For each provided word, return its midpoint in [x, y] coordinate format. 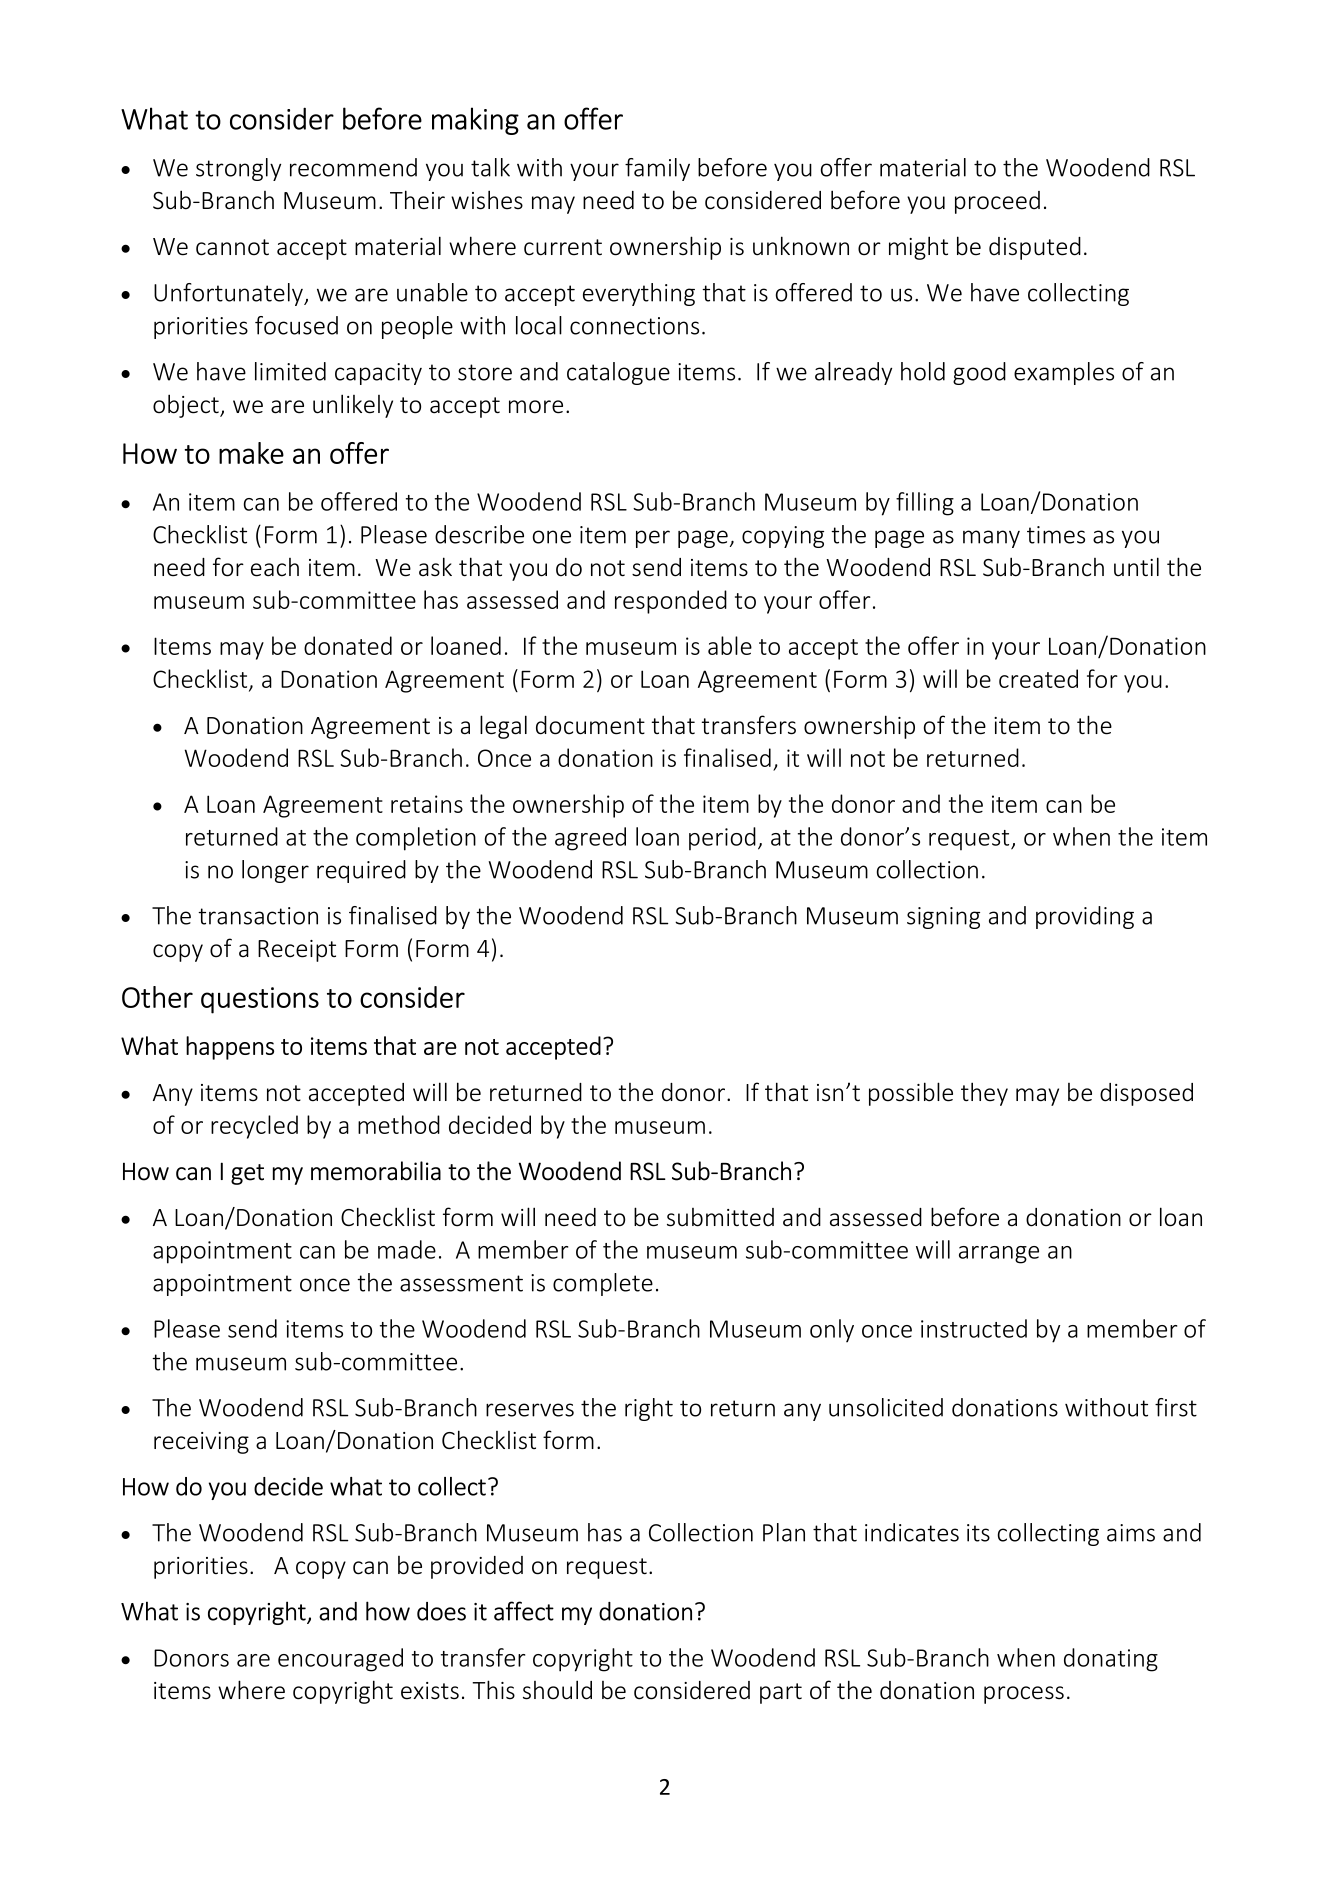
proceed [997, 202]
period [722, 838]
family [657, 169]
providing [1085, 917]
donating [1111, 1660]
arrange [999, 1255]
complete [603, 1284]
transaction [258, 916]
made [407, 1249]
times [1056, 535]
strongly [238, 169]
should [557, 1690]
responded [671, 602]
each [275, 567]
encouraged [340, 1660]
